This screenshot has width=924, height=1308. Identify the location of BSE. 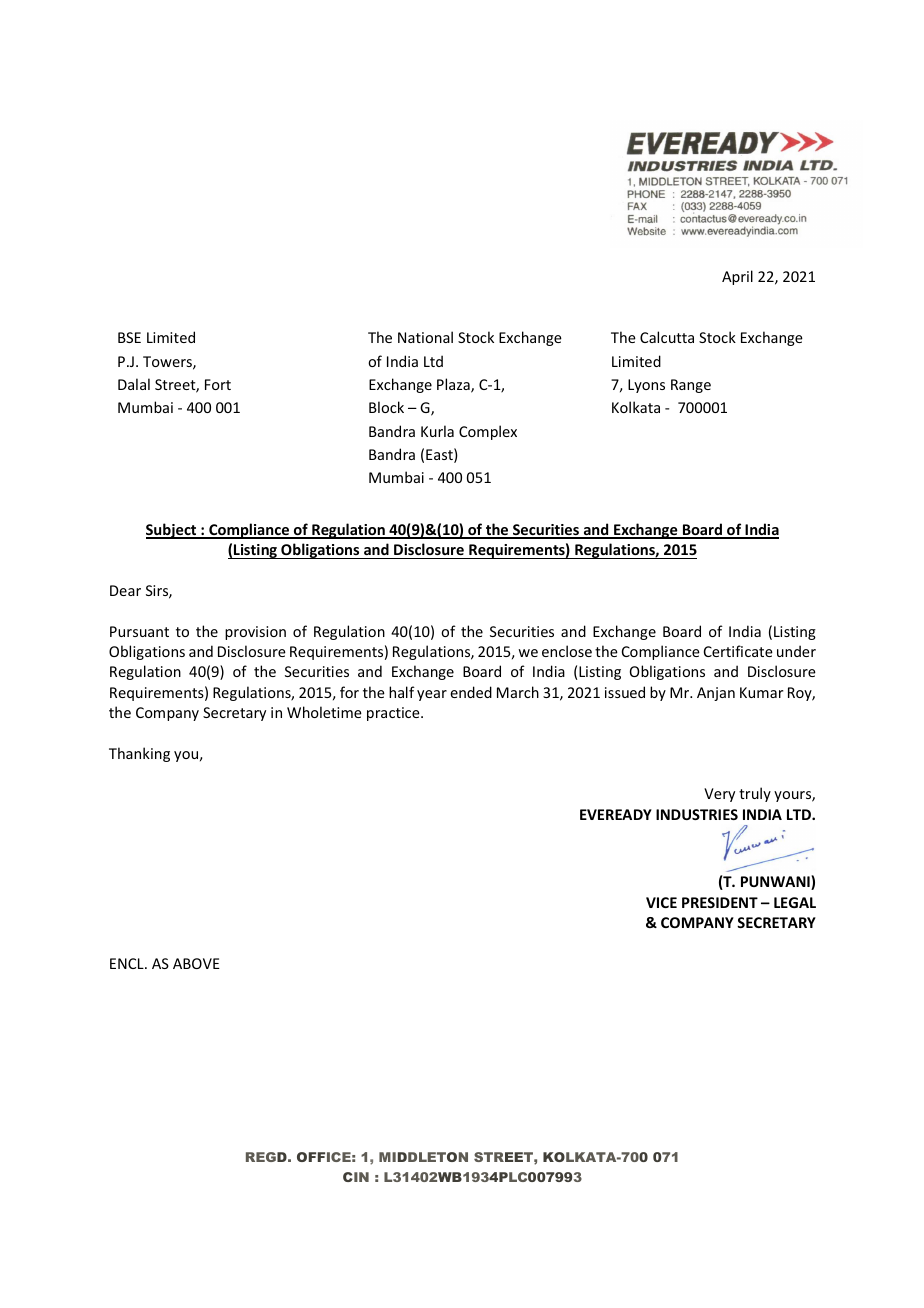
(129, 337).
